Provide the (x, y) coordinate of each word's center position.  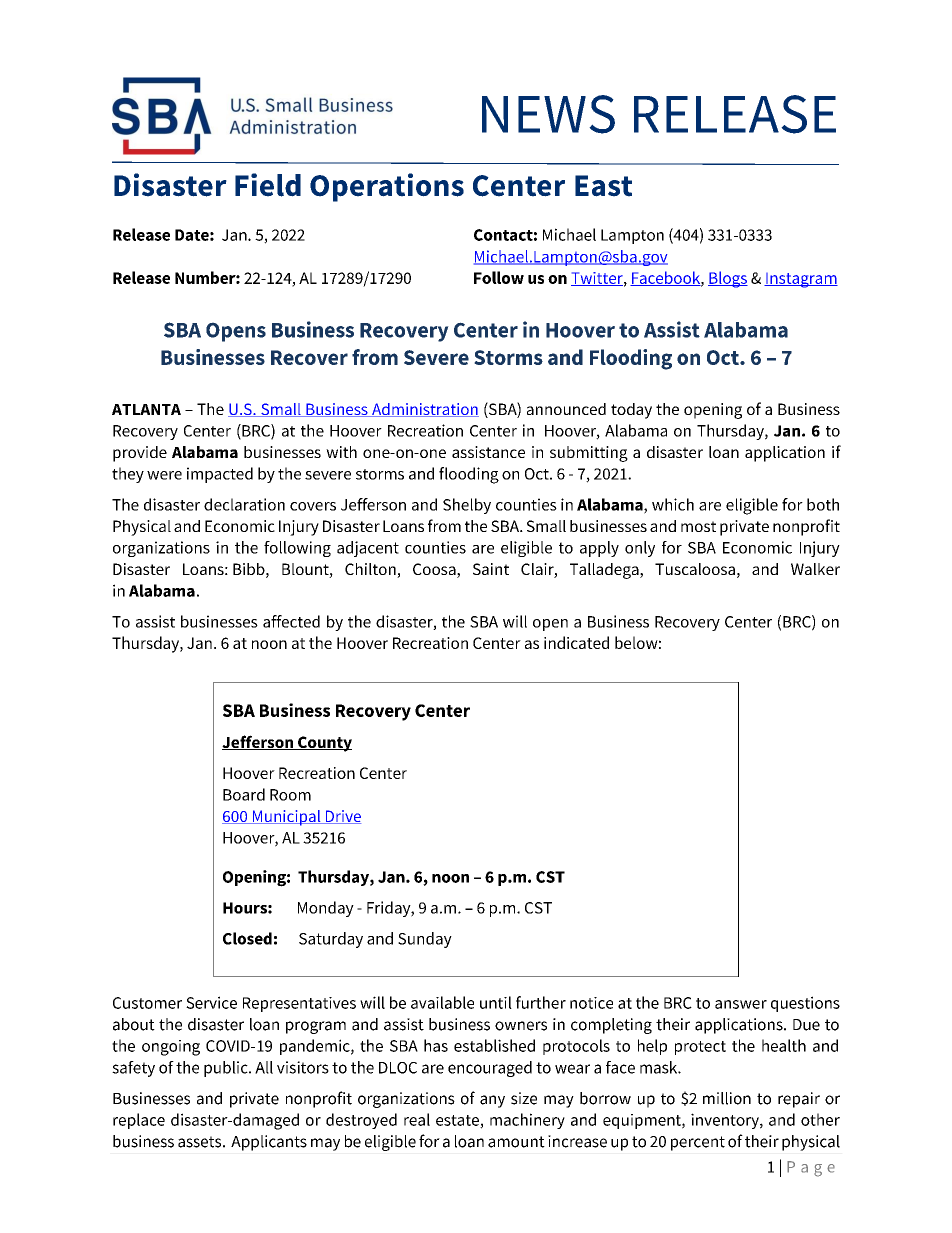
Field (268, 185)
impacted (220, 475)
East (603, 186)
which (673, 504)
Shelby (467, 506)
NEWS (548, 114)
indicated (576, 642)
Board (244, 794)
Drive (342, 817)
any (492, 1101)
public (227, 1069)
